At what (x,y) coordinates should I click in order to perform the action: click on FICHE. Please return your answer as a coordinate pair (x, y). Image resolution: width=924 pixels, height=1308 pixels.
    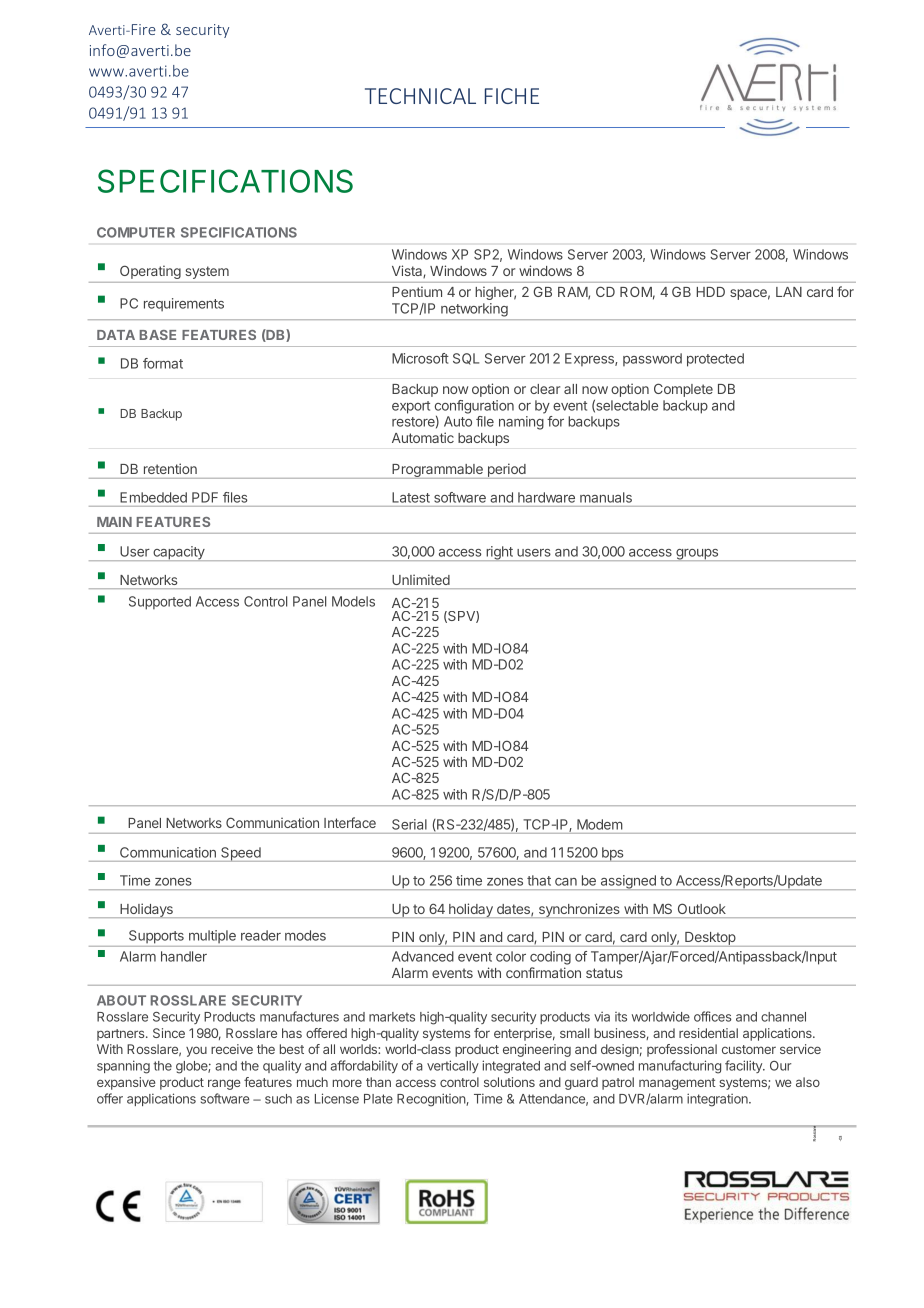
    Looking at the image, I should click on (512, 96).
